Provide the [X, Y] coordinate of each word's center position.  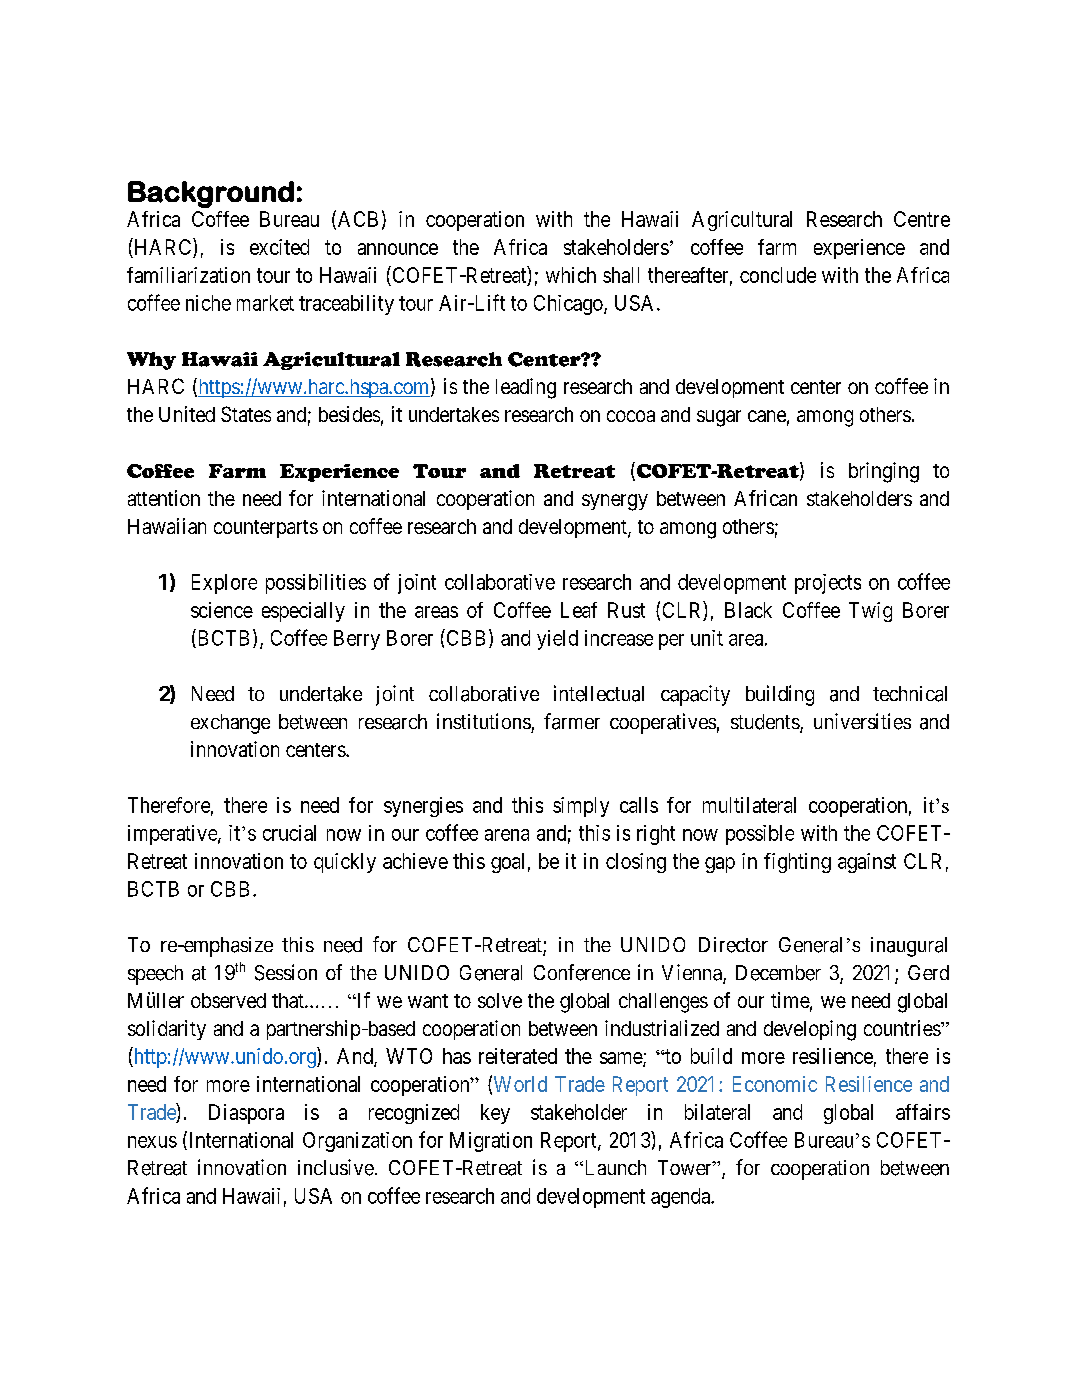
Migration [491, 1142]
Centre [922, 219]
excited [279, 247]
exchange [230, 724]
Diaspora [246, 1114]
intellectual [599, 693]
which [571, 275]
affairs [923, 1112]
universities [862, 721]
